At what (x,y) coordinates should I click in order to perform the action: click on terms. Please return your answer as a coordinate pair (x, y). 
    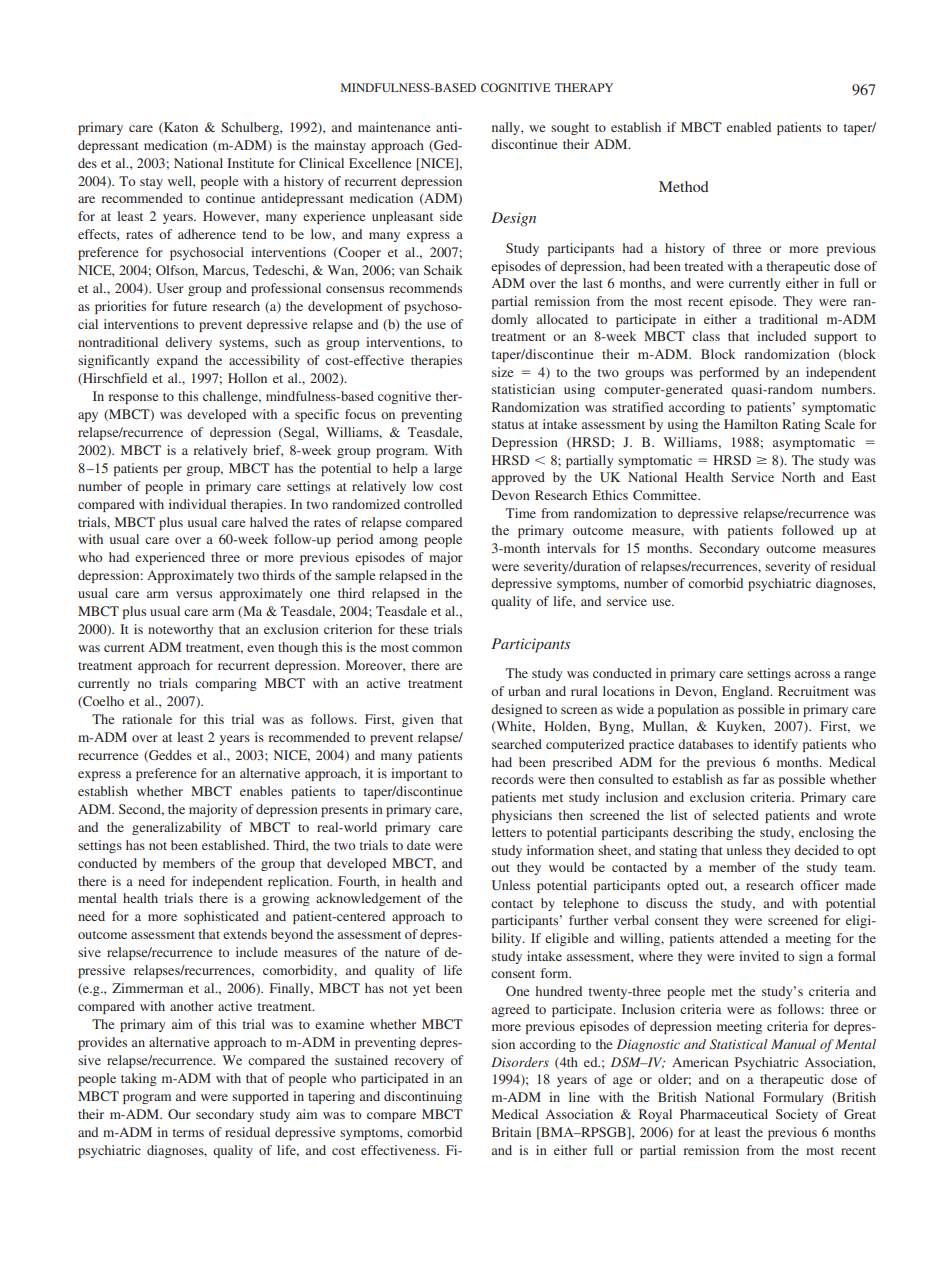
    Looking at the image, I should click on (188, 1133).
